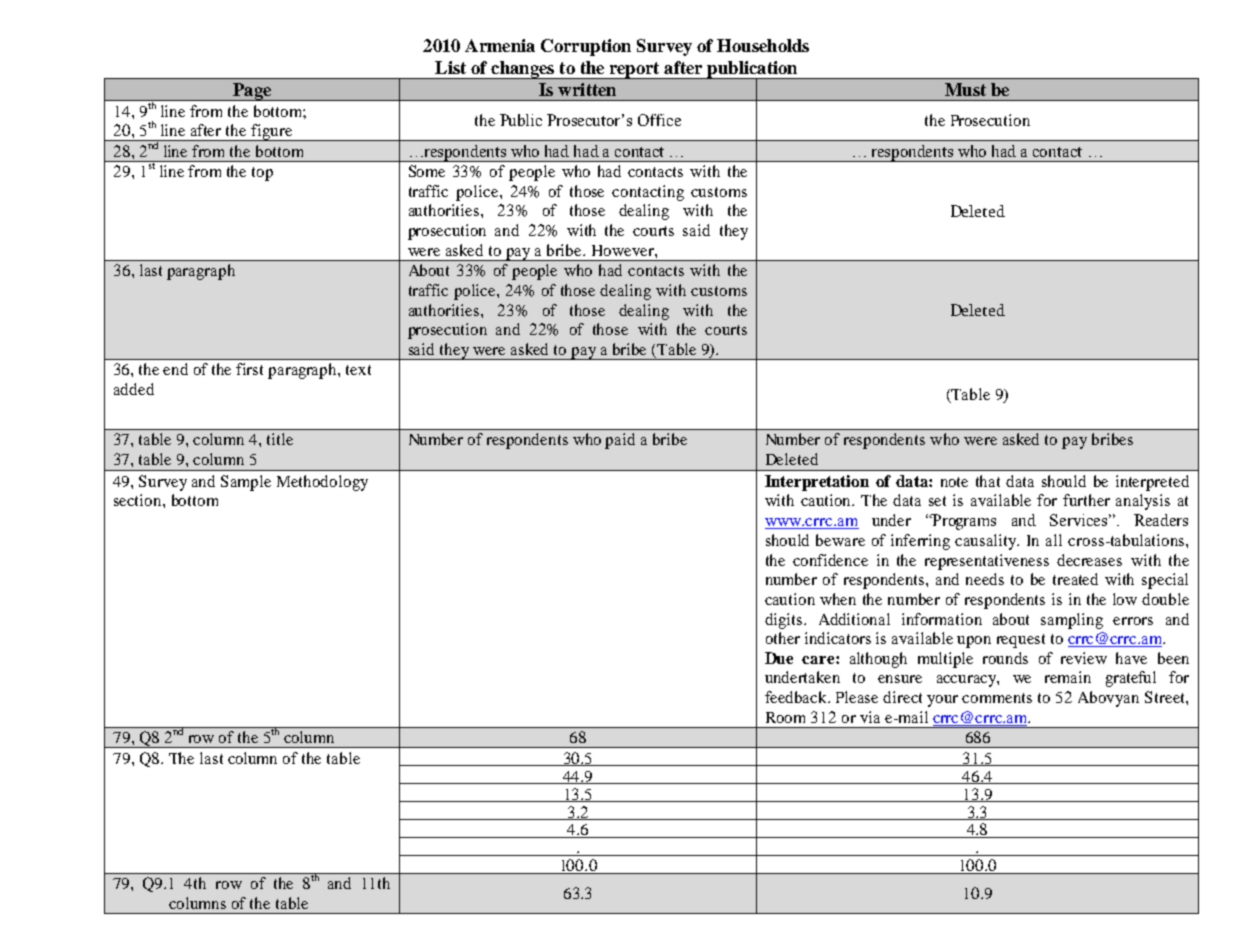  I want to click on report, so click(634, 70).
